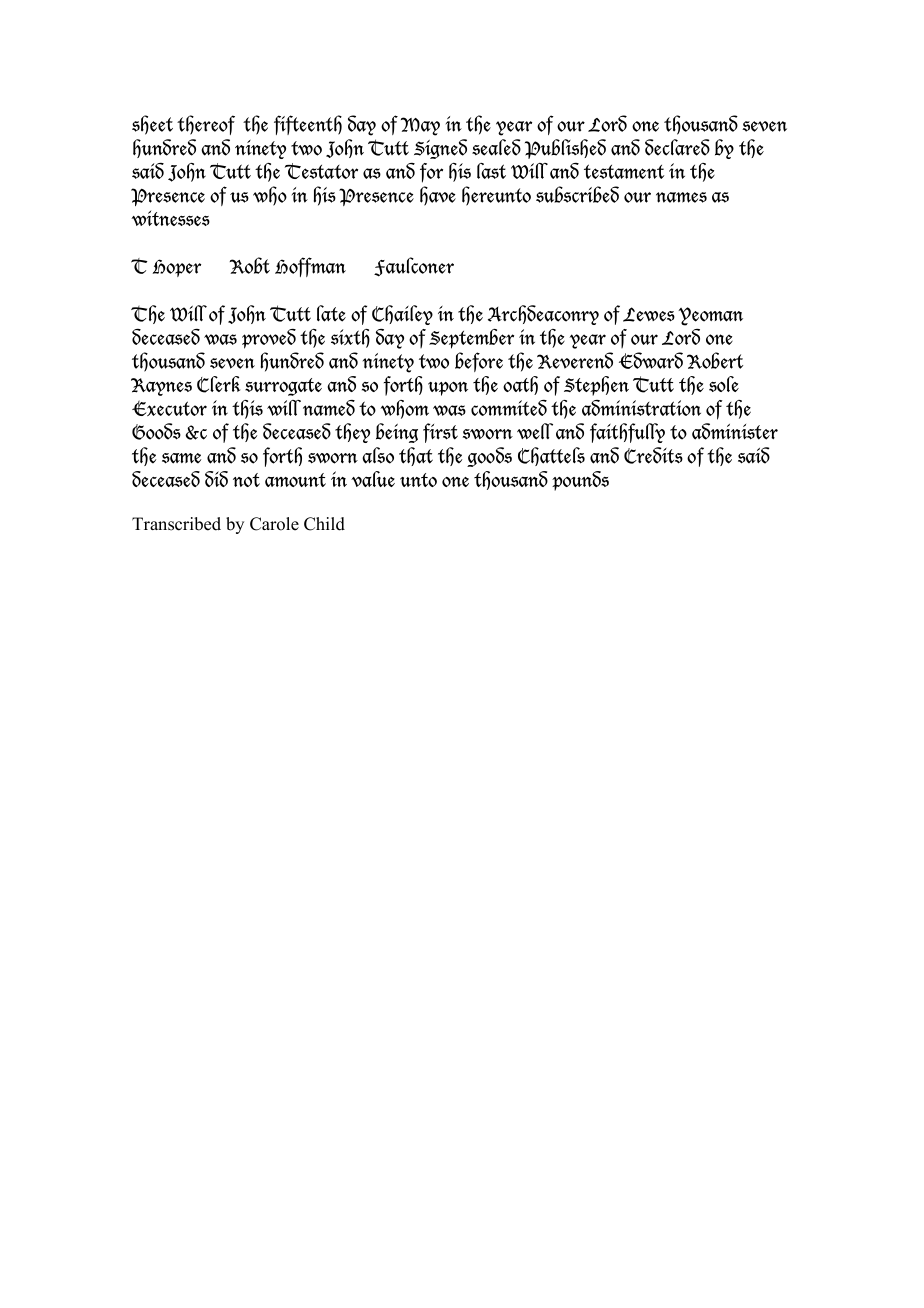 The width and height of the document is (924, 1308). I want to click on Lewes, so click(649, 314).
